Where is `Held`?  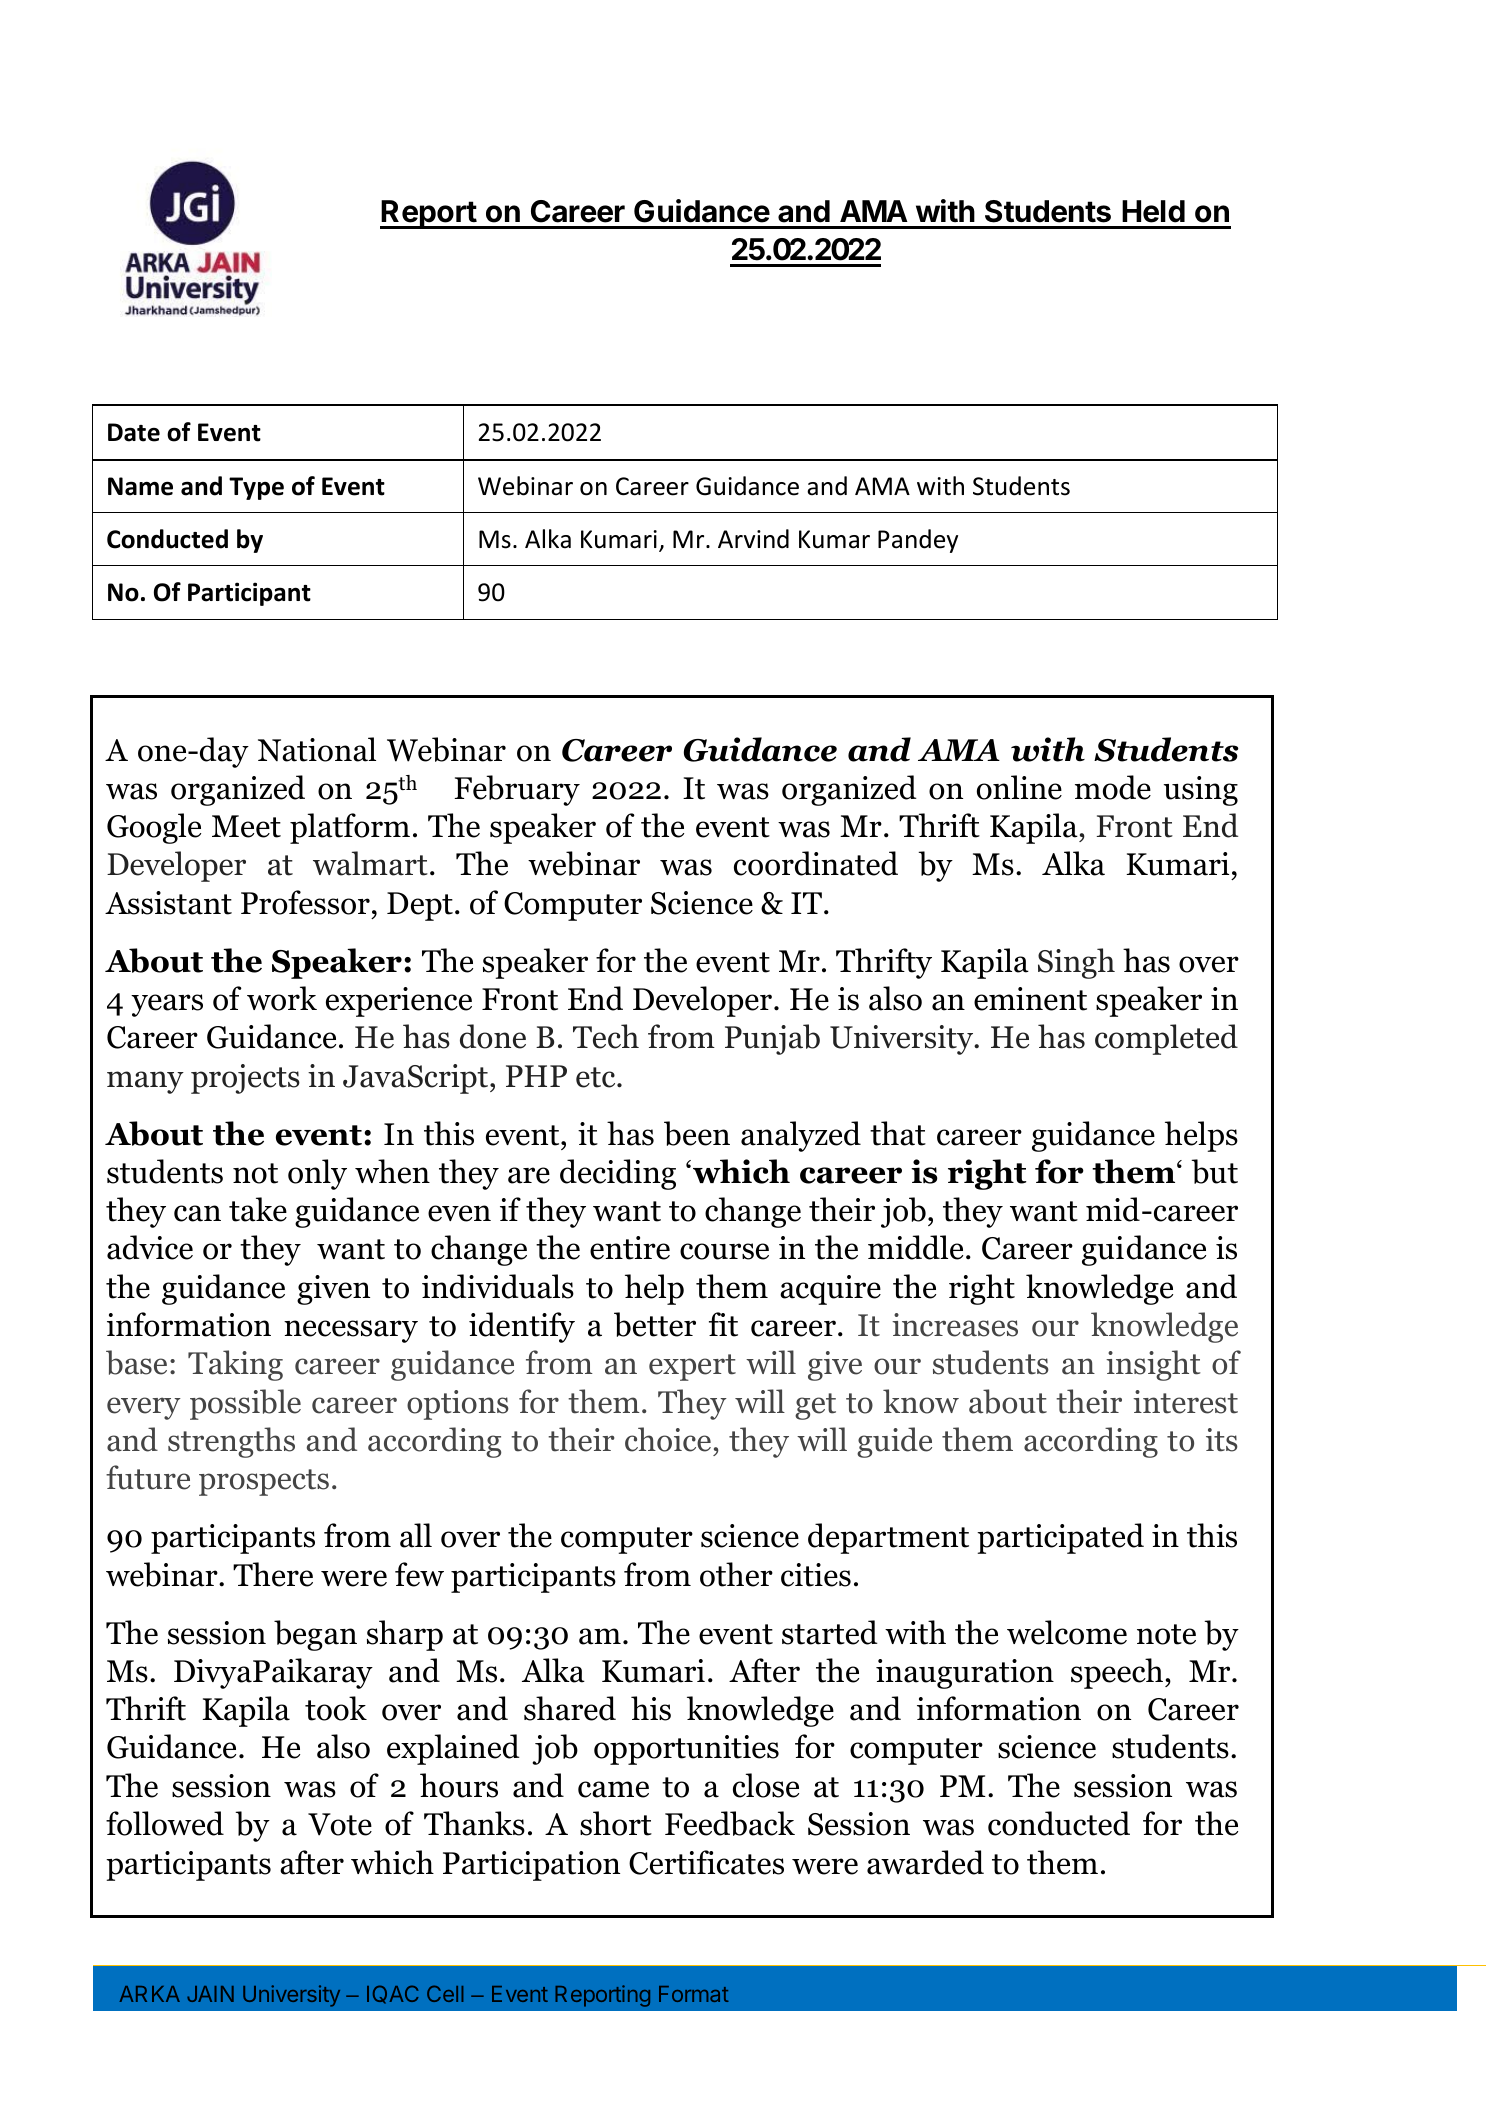
Held is located at coordinates (1153, 211).
